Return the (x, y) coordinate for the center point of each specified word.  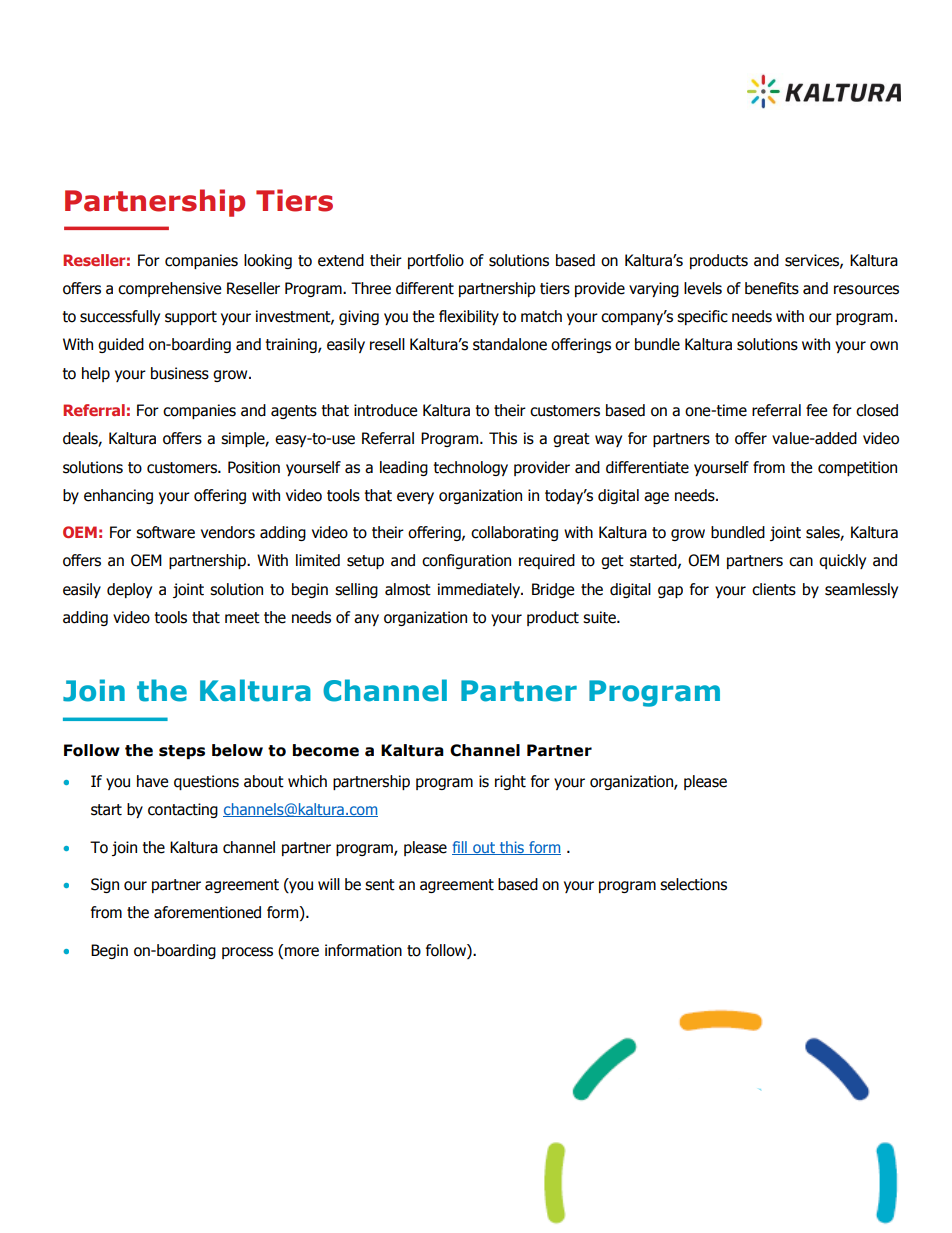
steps (182, 752)
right (510, 782)
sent (380, 885)
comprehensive (169, 289)
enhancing (118, 496)
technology (470, 468)
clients (774, 589)
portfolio (436, 261)
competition (857, 468)
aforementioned (207, 912)
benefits (772, 288)
